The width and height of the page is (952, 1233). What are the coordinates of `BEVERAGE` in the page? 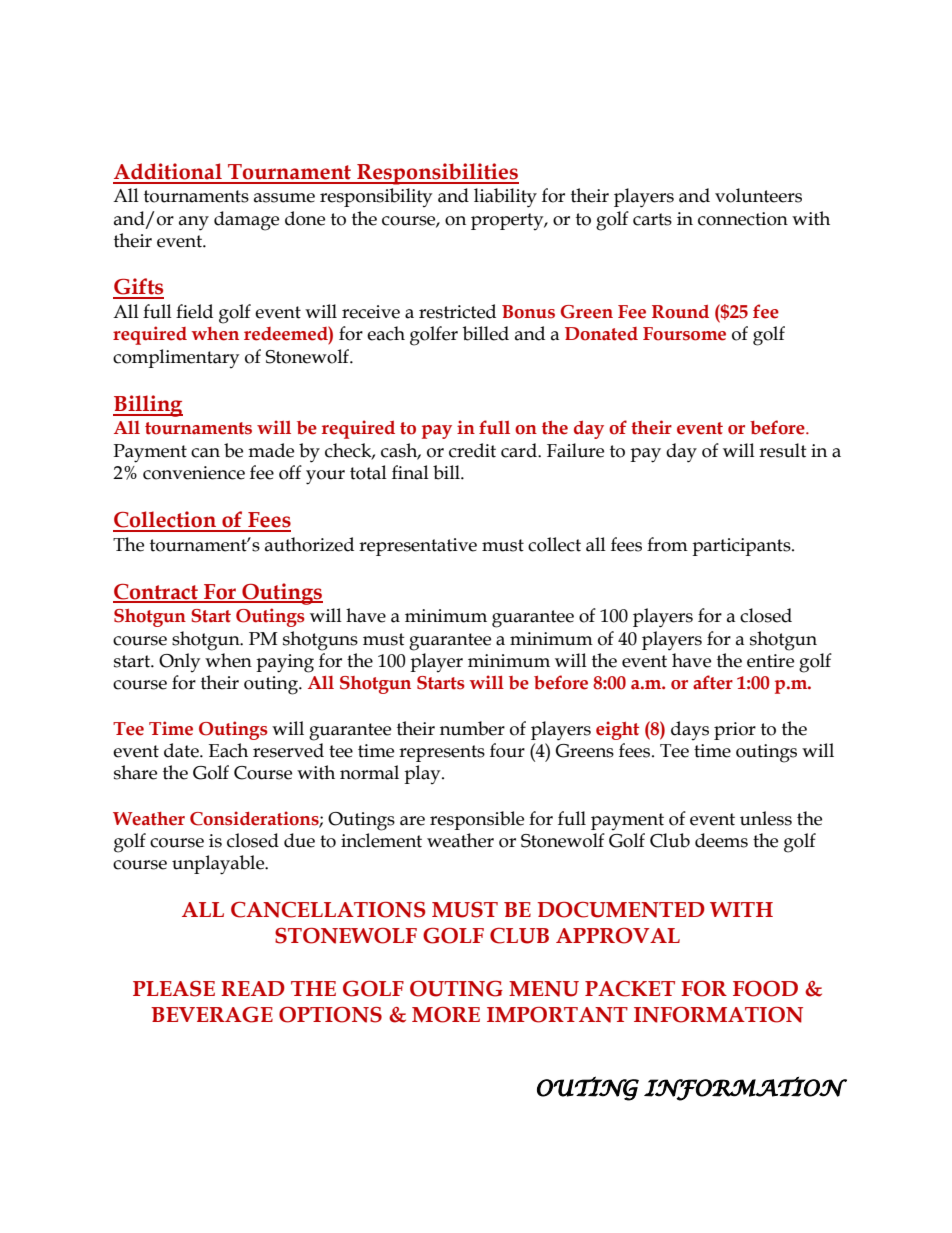 It's located at (212, 1015).
